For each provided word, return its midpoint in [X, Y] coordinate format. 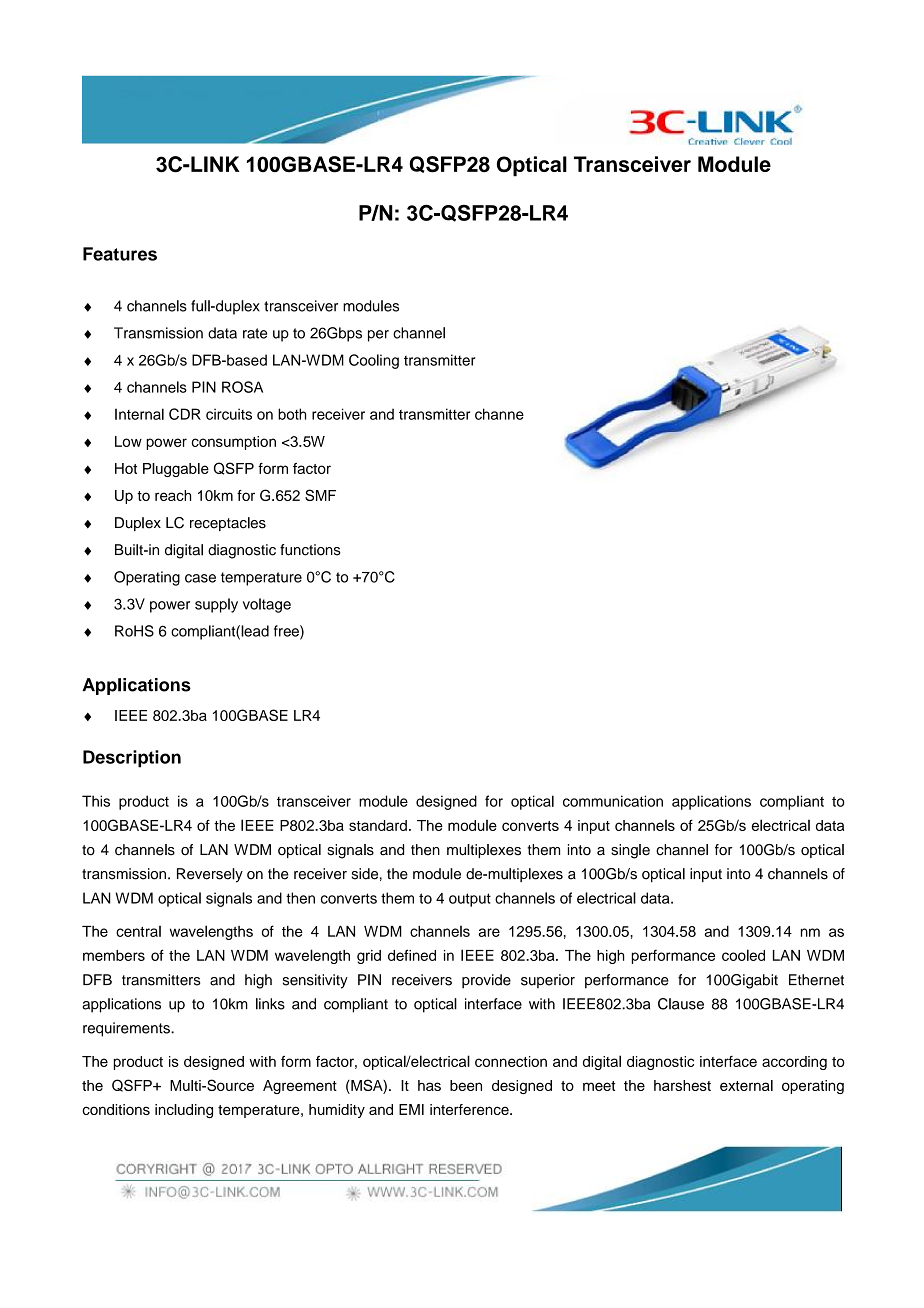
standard [378, 825]
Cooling [374, 361]
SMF [320, 495]
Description [132, 759]
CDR [185, 414]
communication [613, 801]
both [292, 414]
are [489, 932]
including [184, 1111]
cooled [743, 955]
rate [255, 333]
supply [216, 605]
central [138, 931]
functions [310, 550]
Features [120, 254]
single [630, 851]
